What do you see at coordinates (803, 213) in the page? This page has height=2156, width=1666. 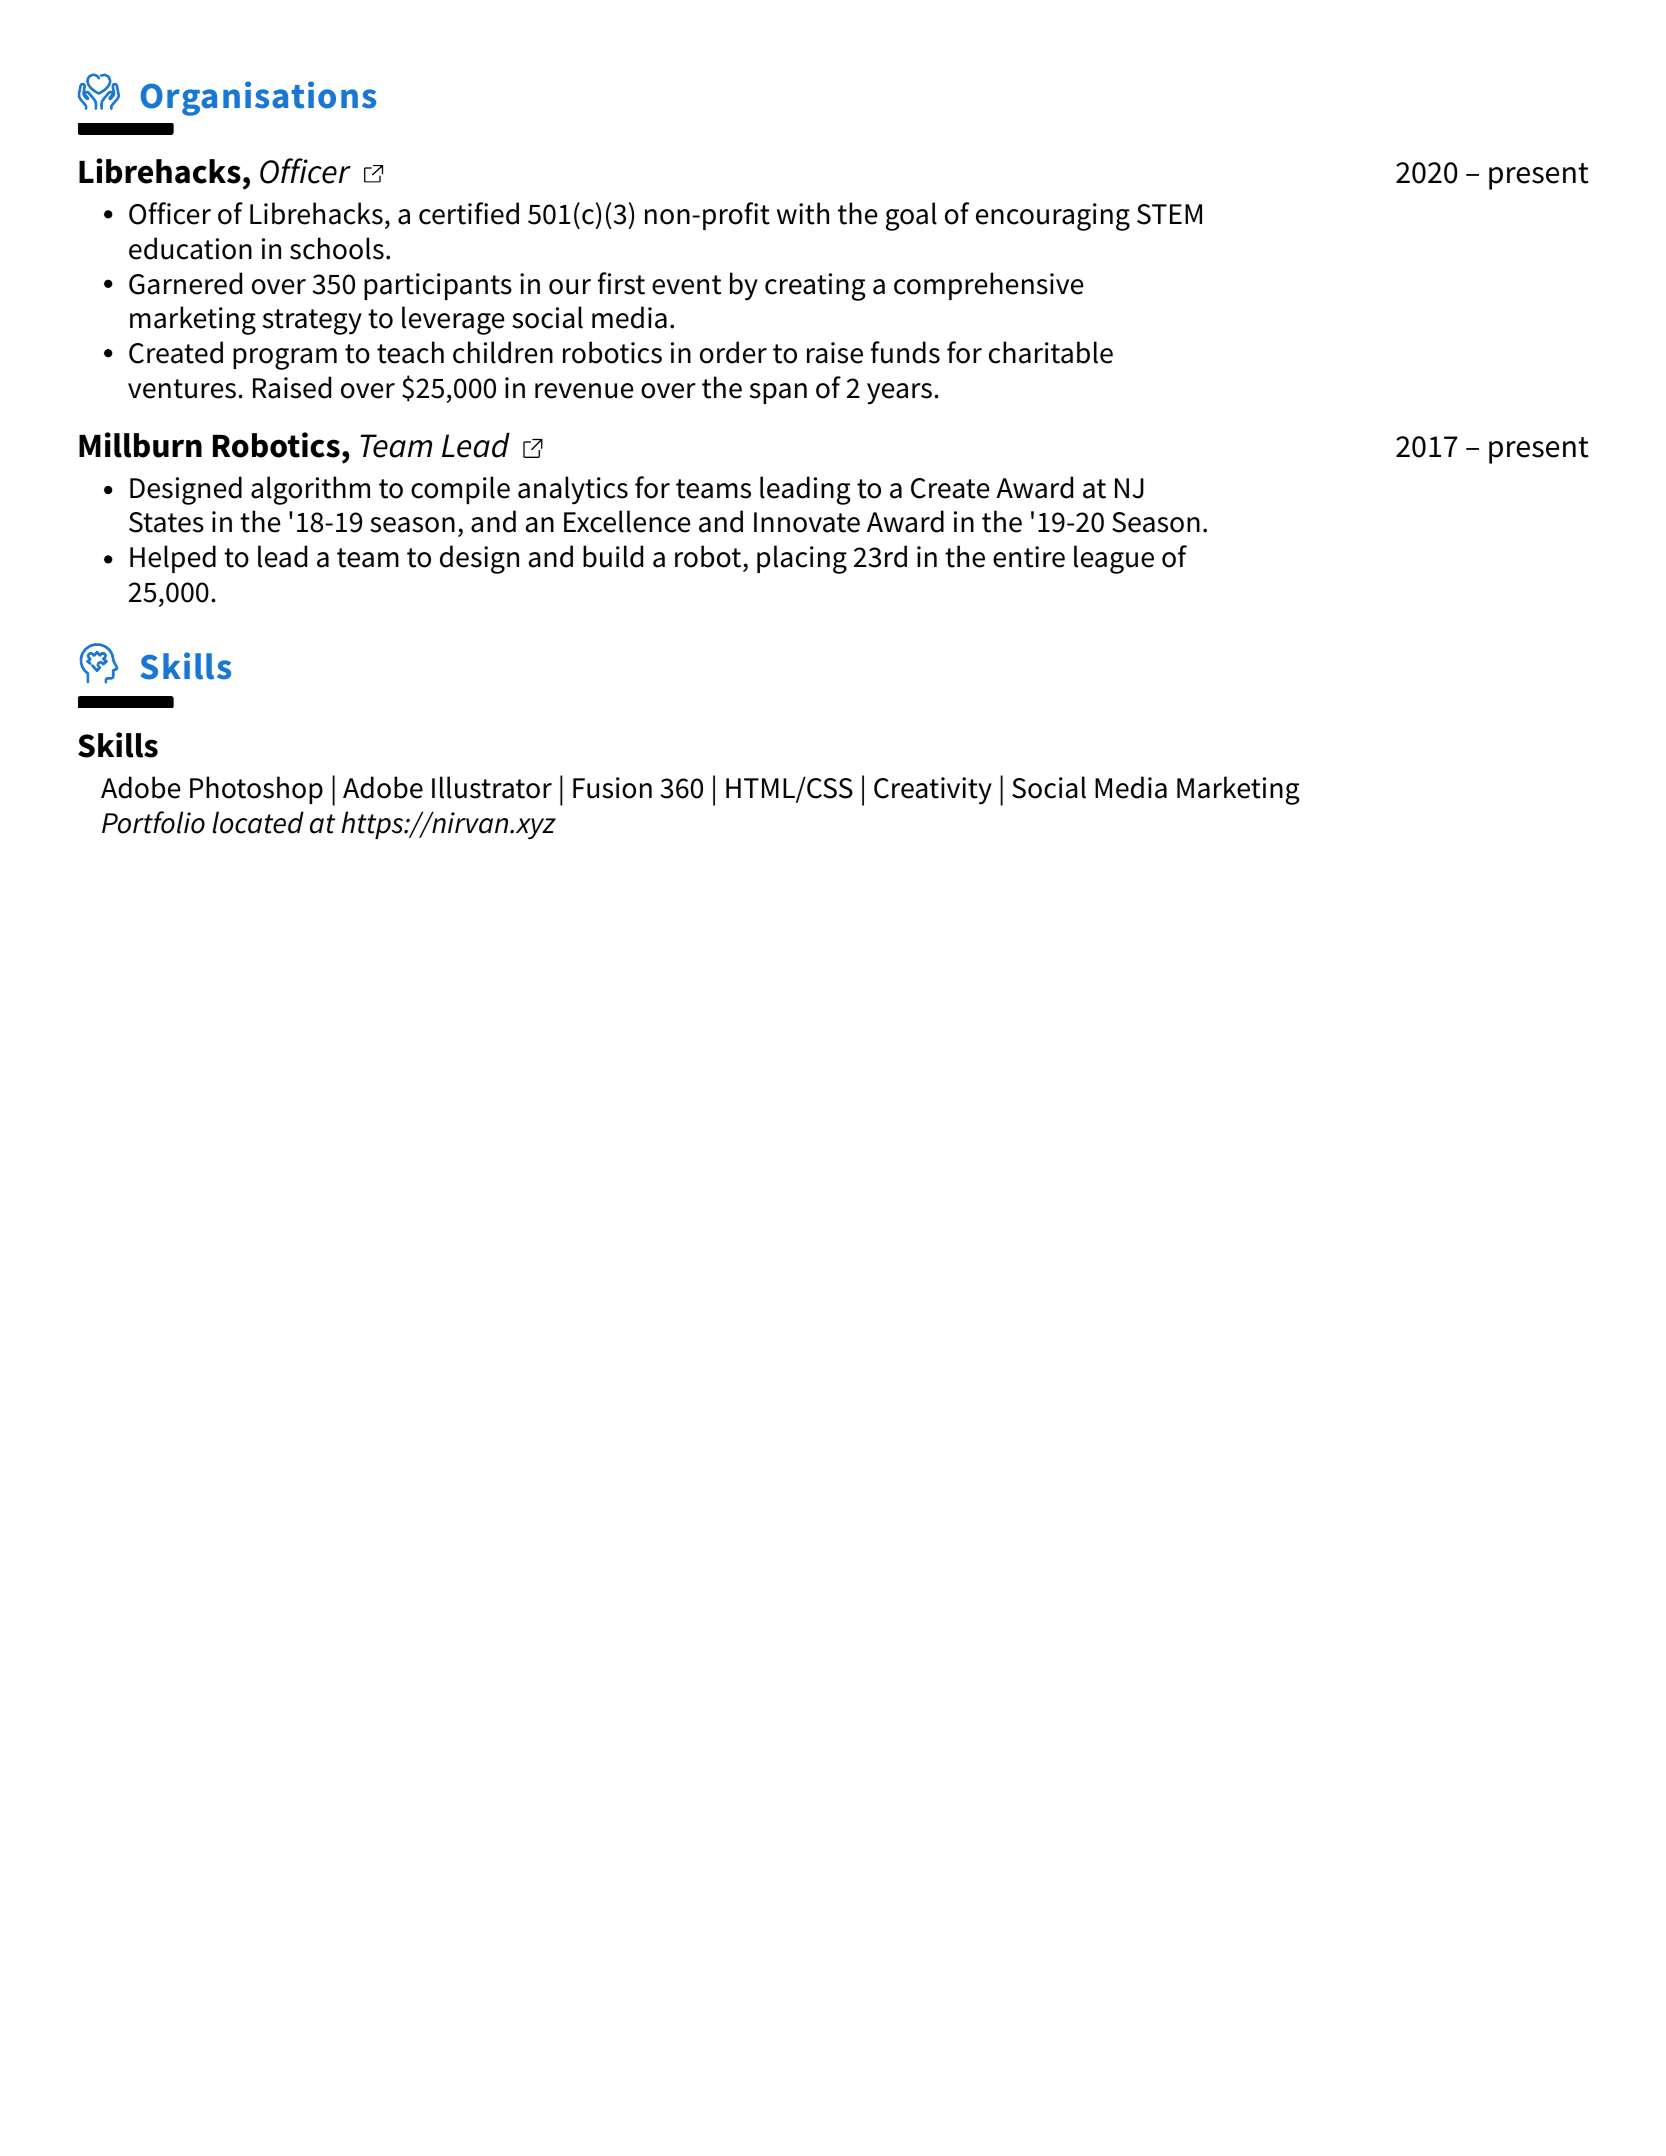 I see `with` at bounding box center [803, 213].
